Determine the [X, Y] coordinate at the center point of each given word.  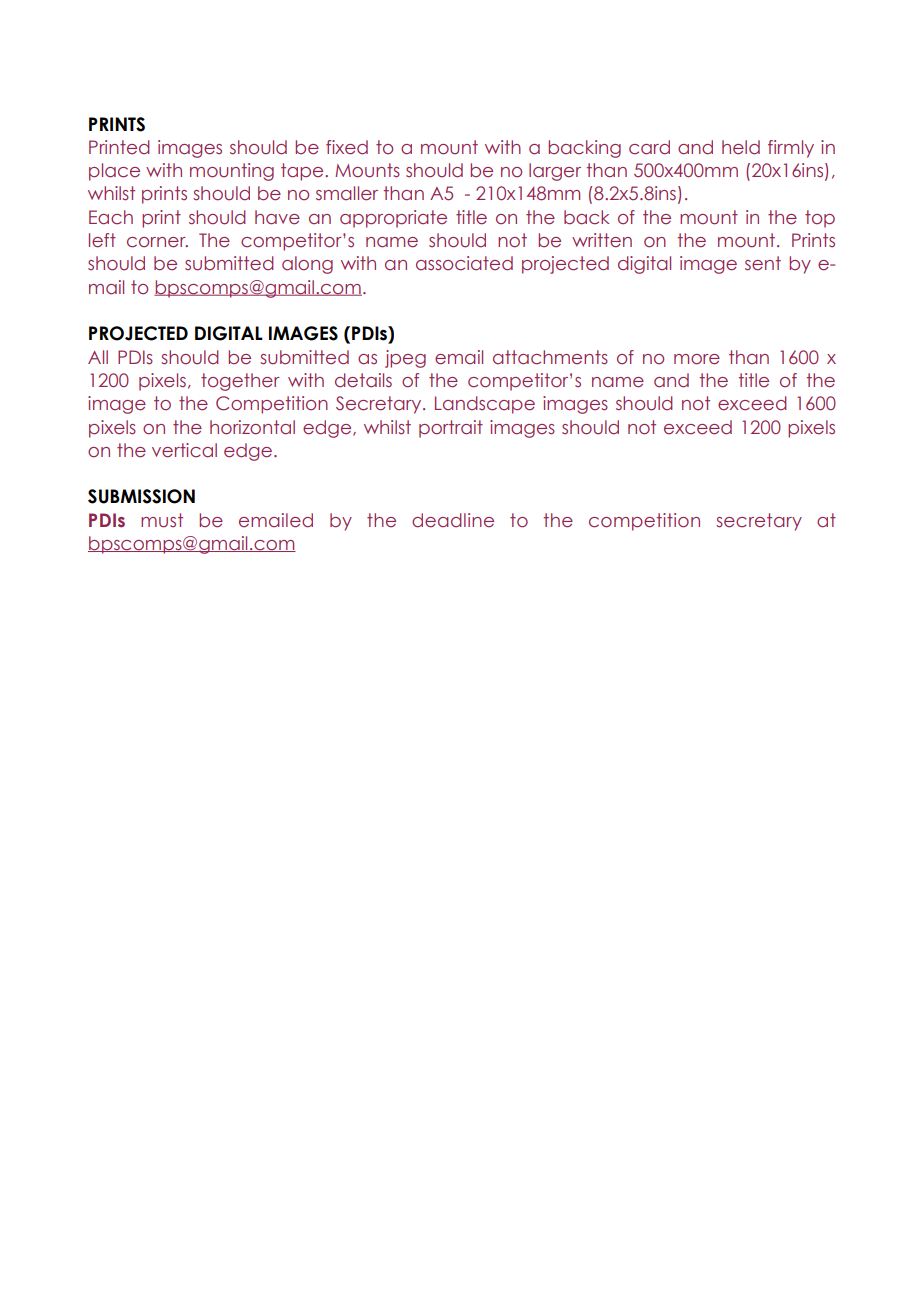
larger [555, 172]
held [741, 147]
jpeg [405, 359]
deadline [453, 520]
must [162, 520]
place [114, 172]
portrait [451, 429]
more [697, 359]
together [240, 382]
